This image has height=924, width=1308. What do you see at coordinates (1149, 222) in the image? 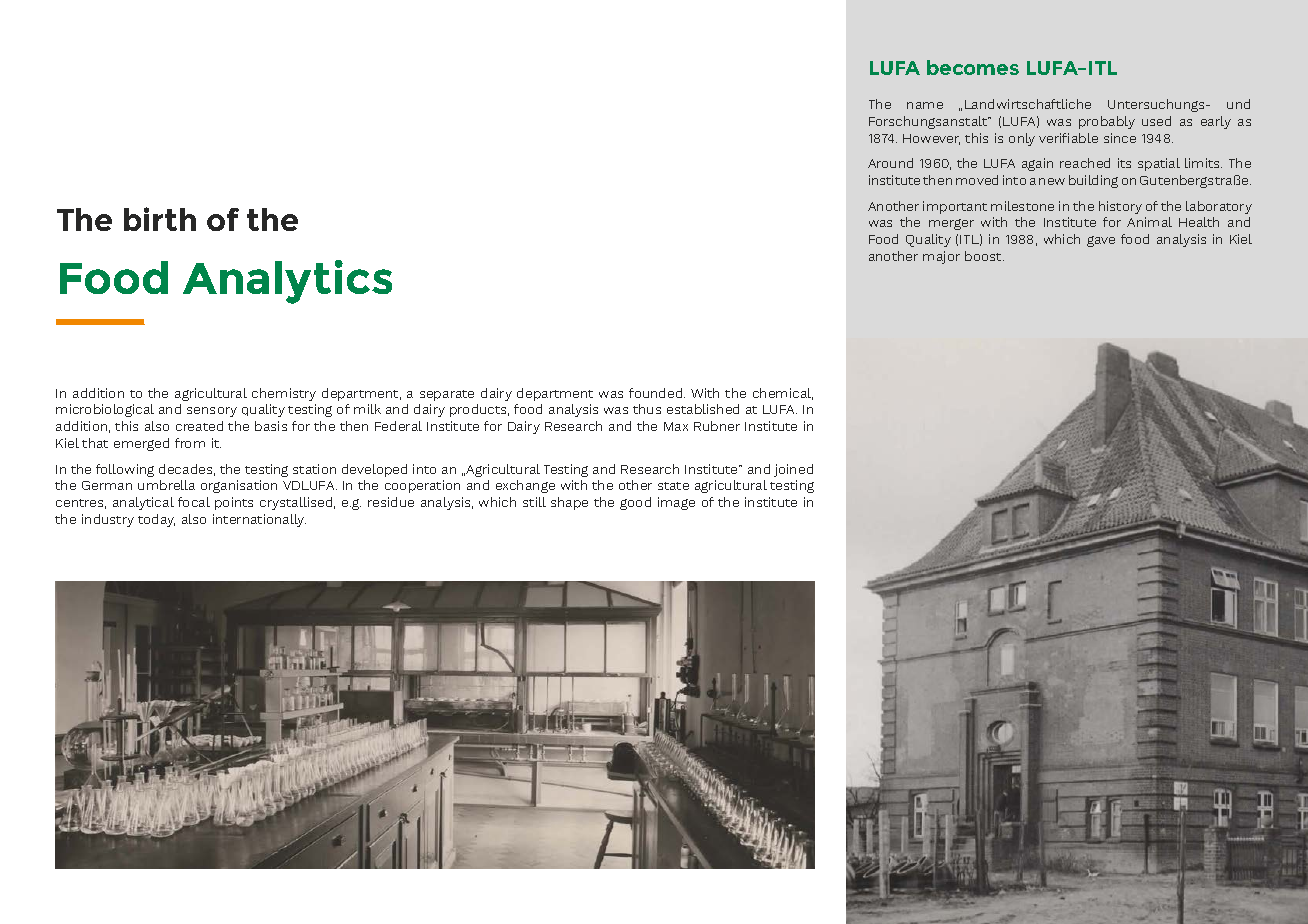
I see `Animal` at bounding box center [1149, 222].
